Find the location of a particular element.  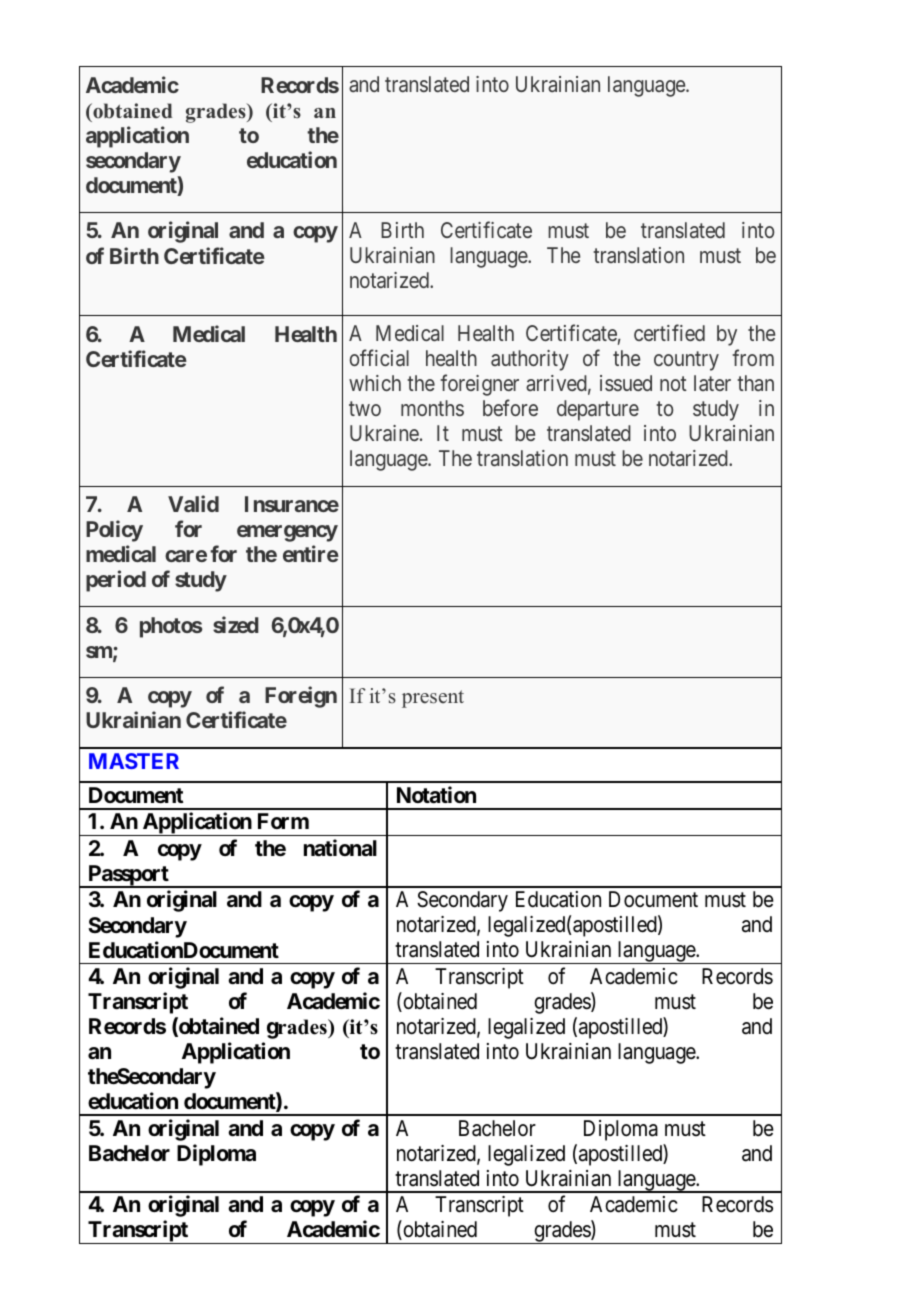

official is located at coordinates (379, 357).
